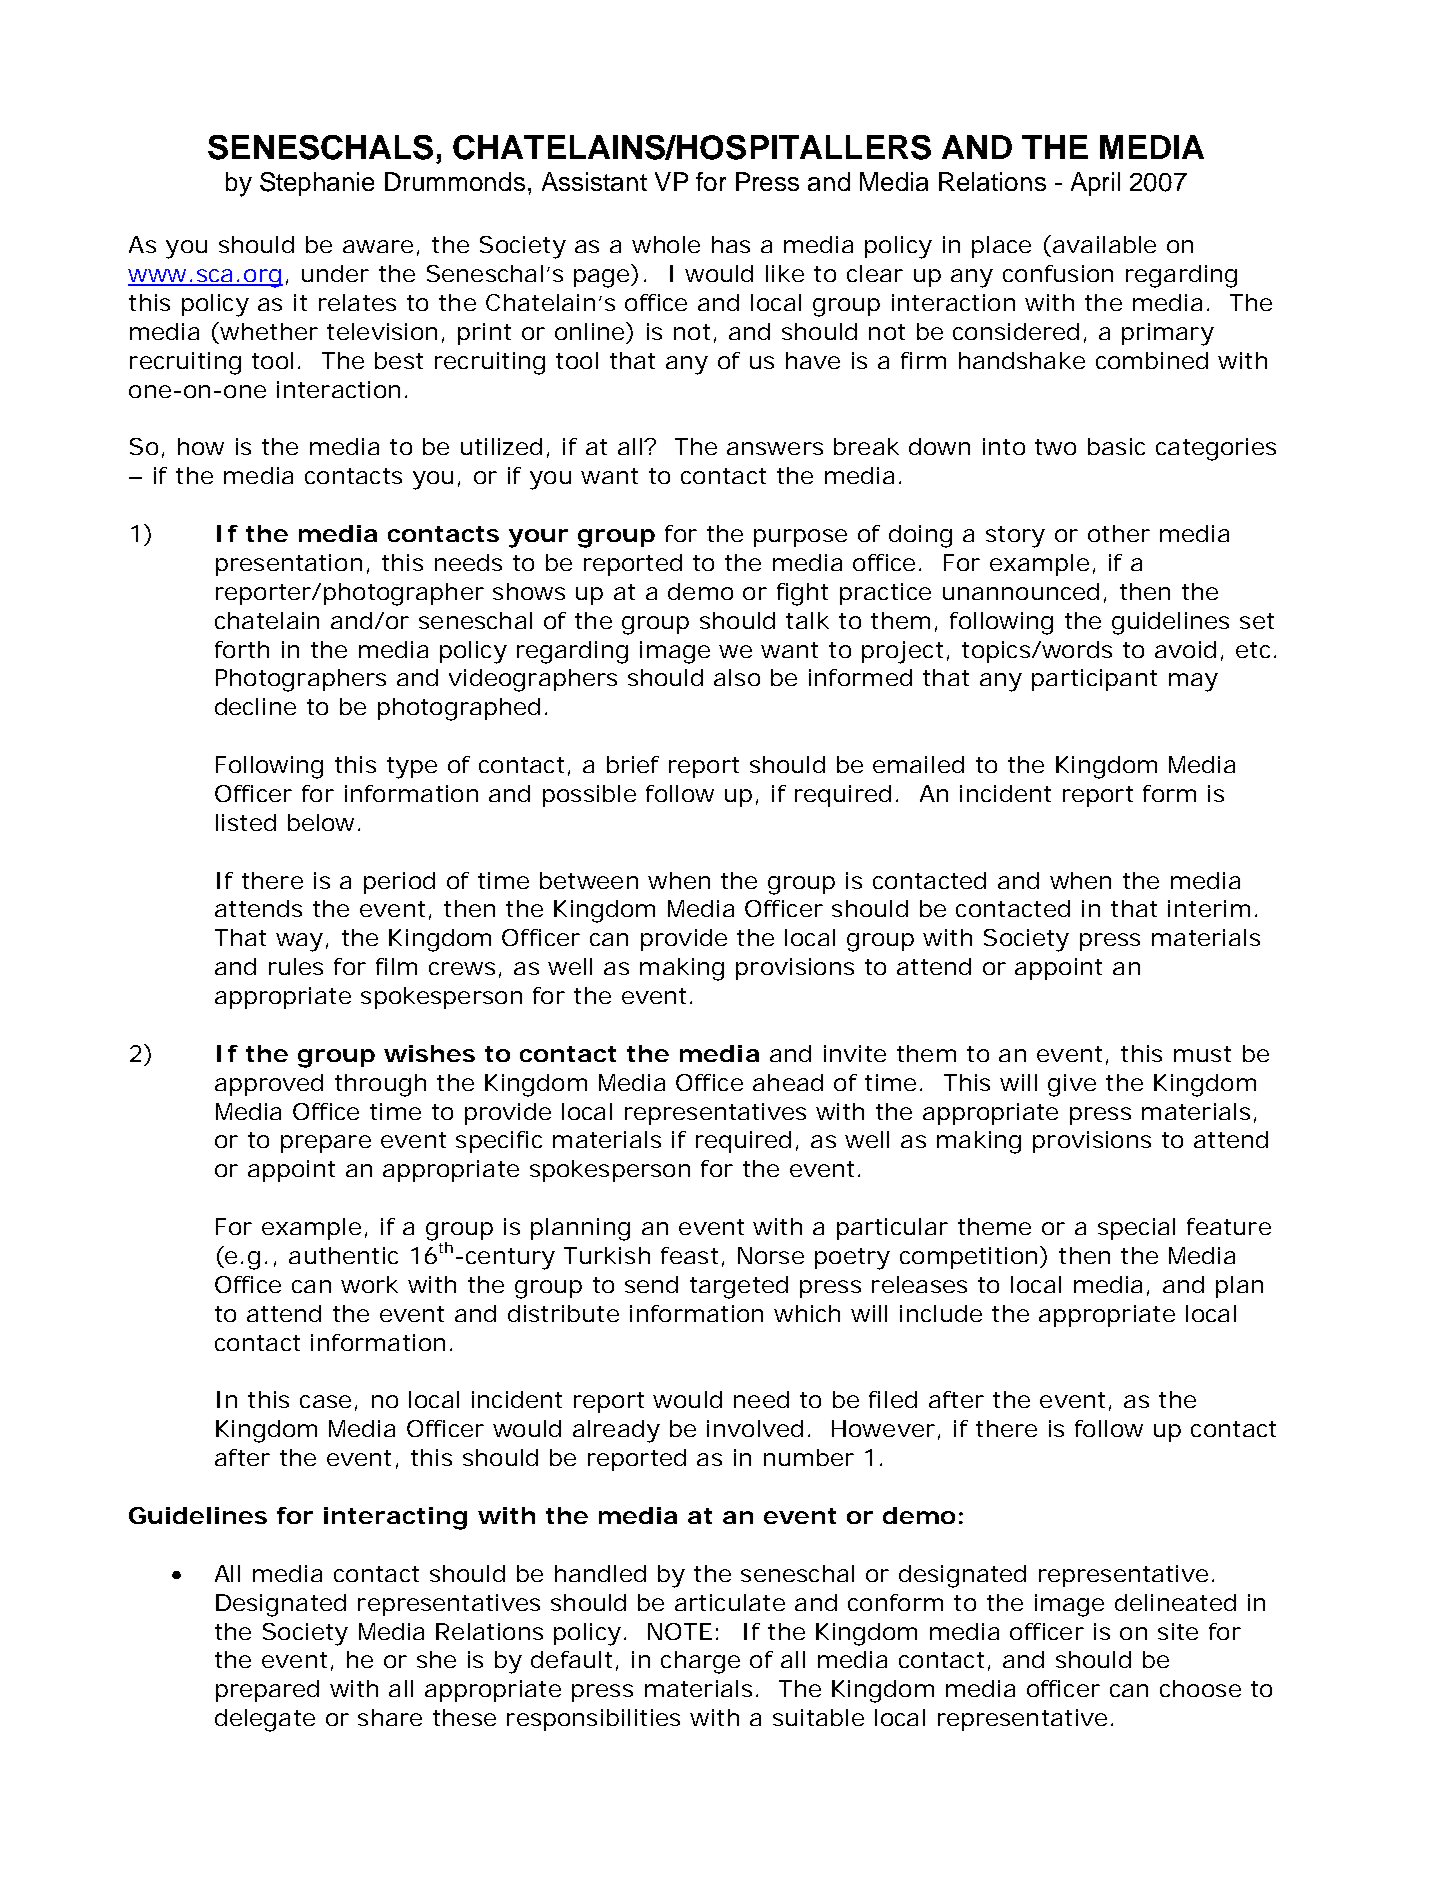 This screenshot has width=1455, height=1882. I want to click on brief, so click(633, 764).
